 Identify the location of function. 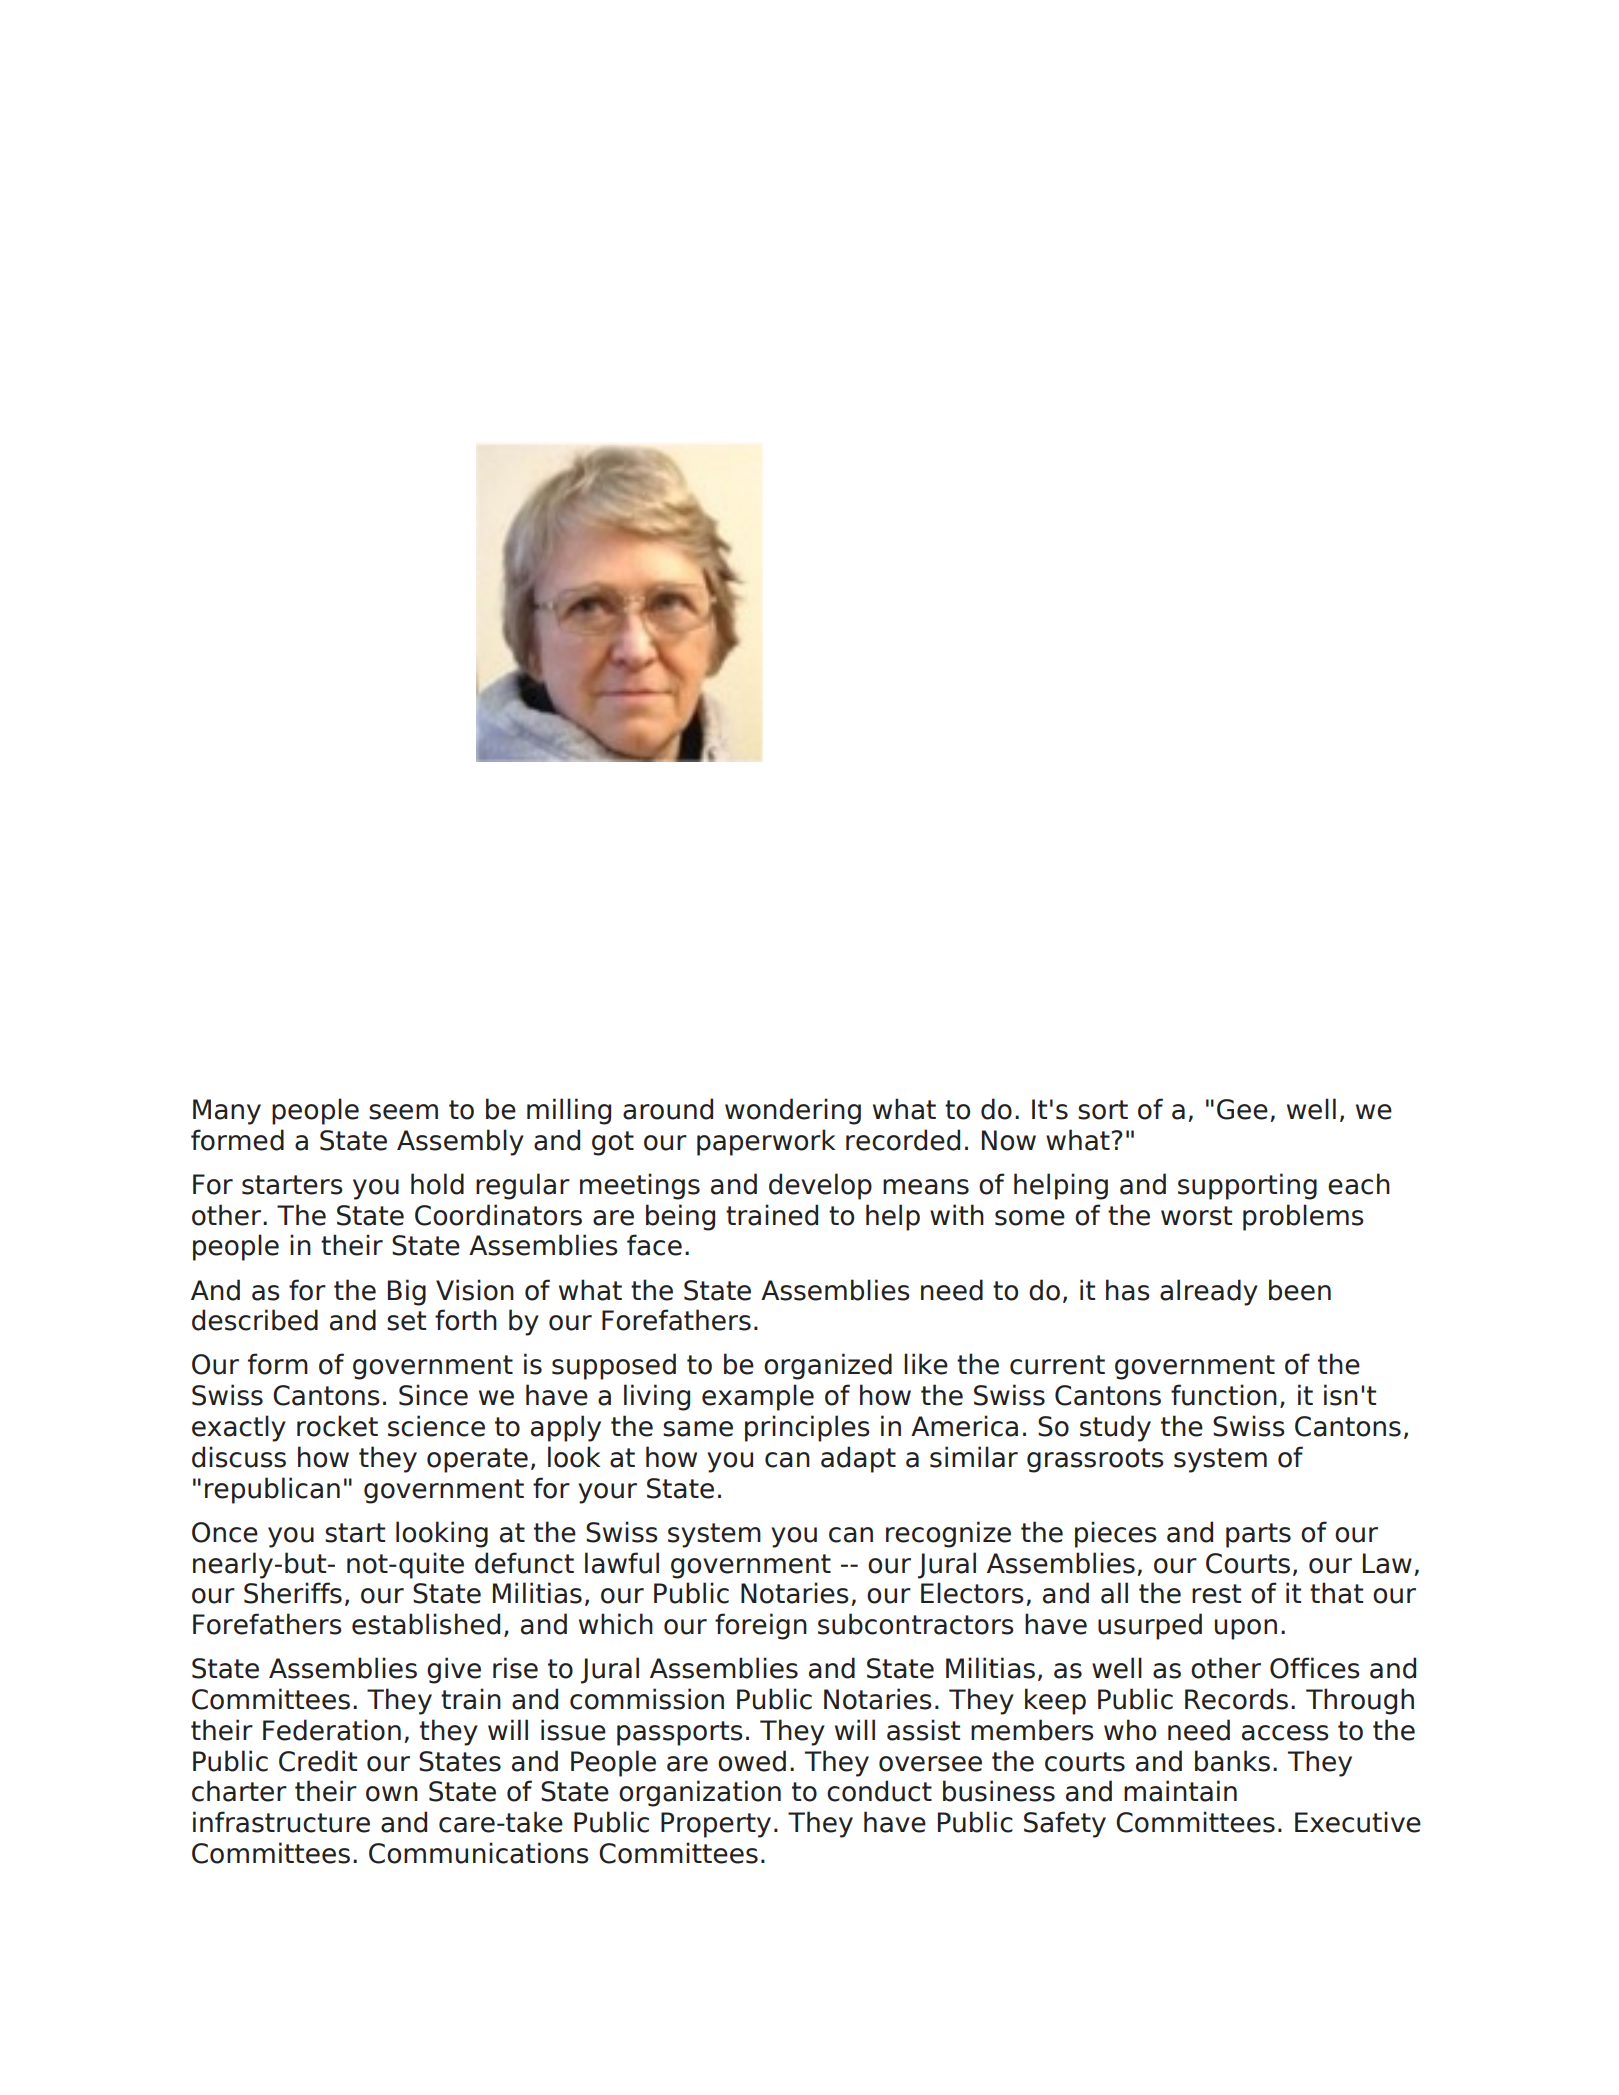
(1224, 1395).
